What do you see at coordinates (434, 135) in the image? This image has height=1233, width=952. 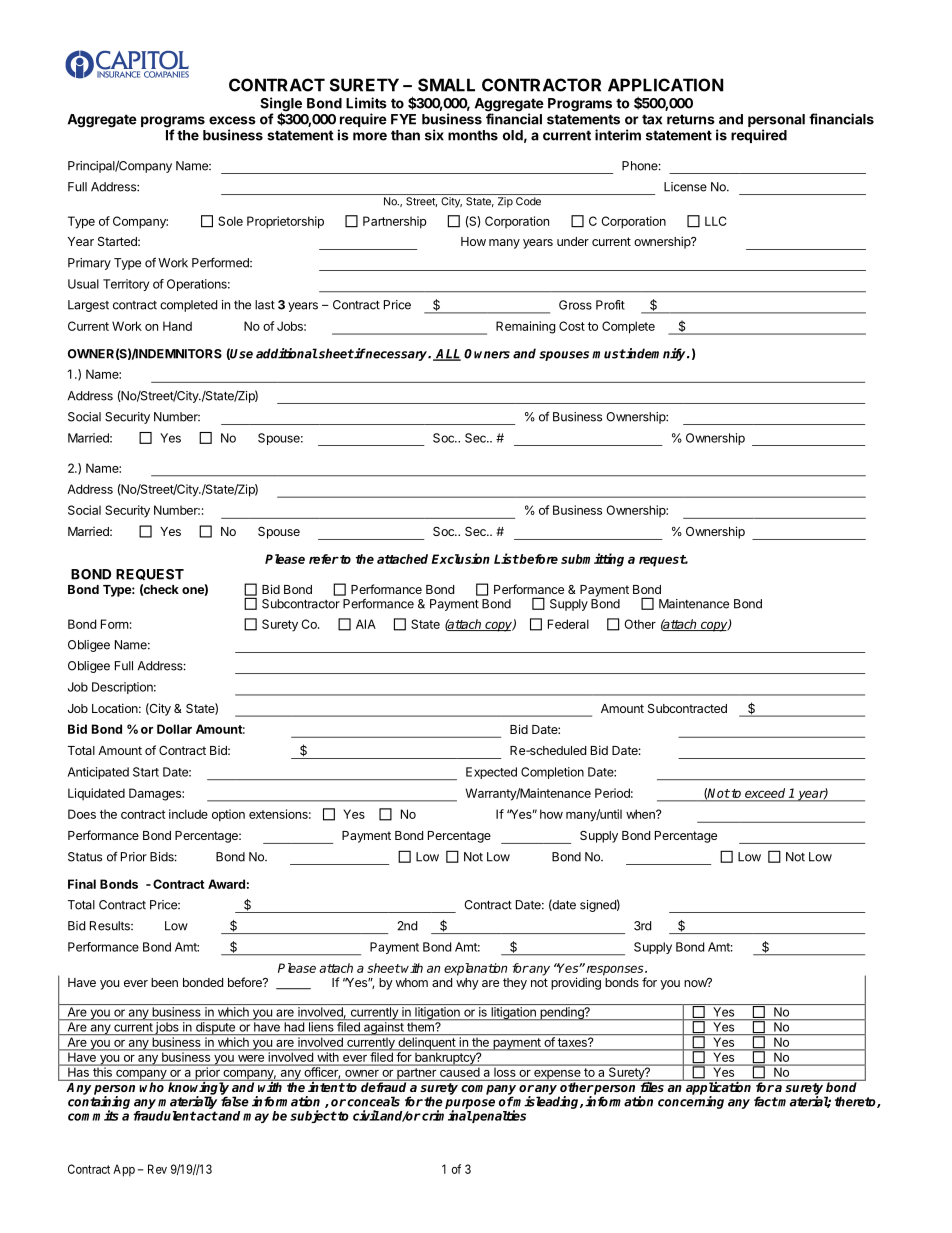 I see `six` at bounding box center [434, 135].
